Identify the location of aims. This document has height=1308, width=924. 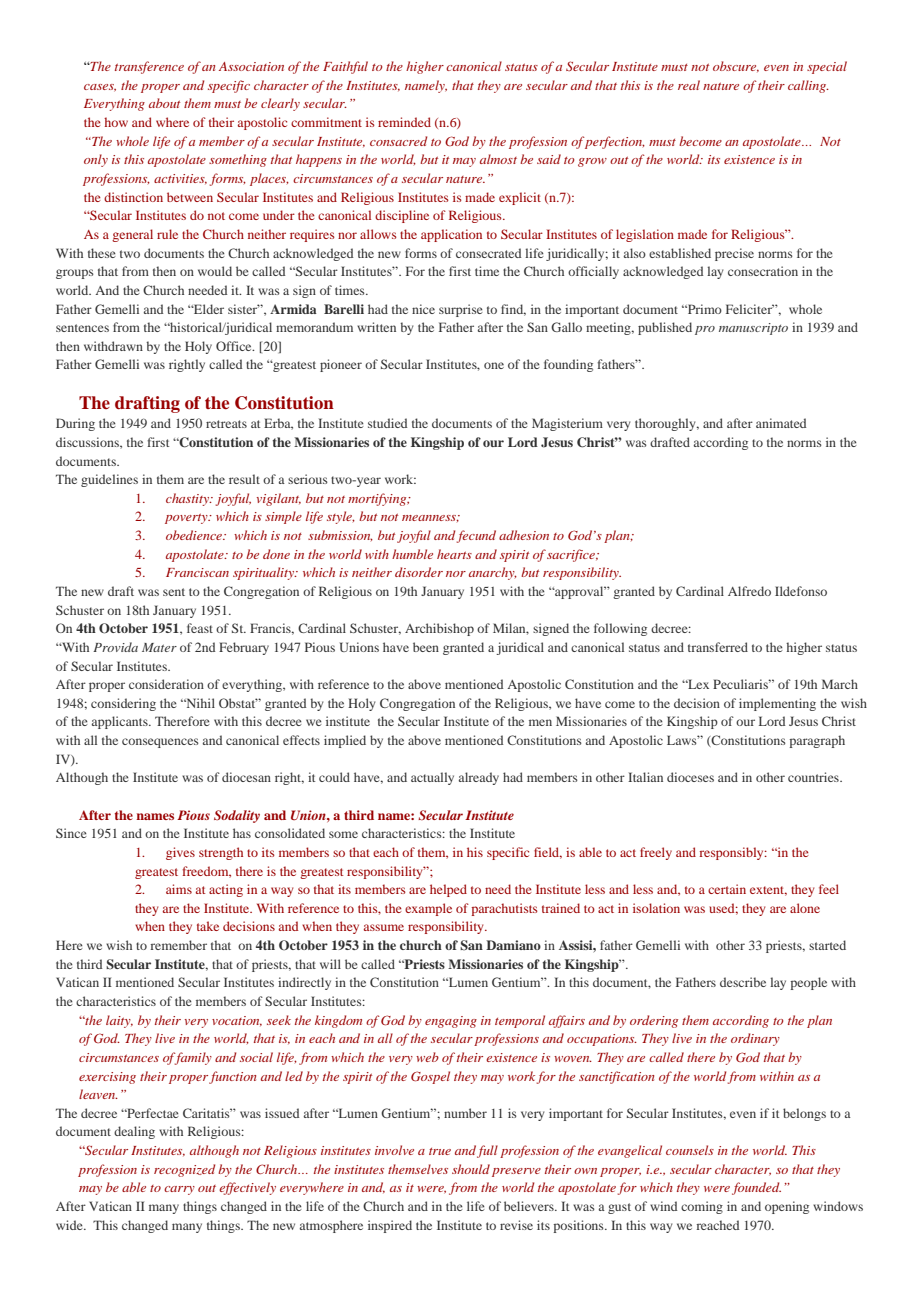
(179, 889).
